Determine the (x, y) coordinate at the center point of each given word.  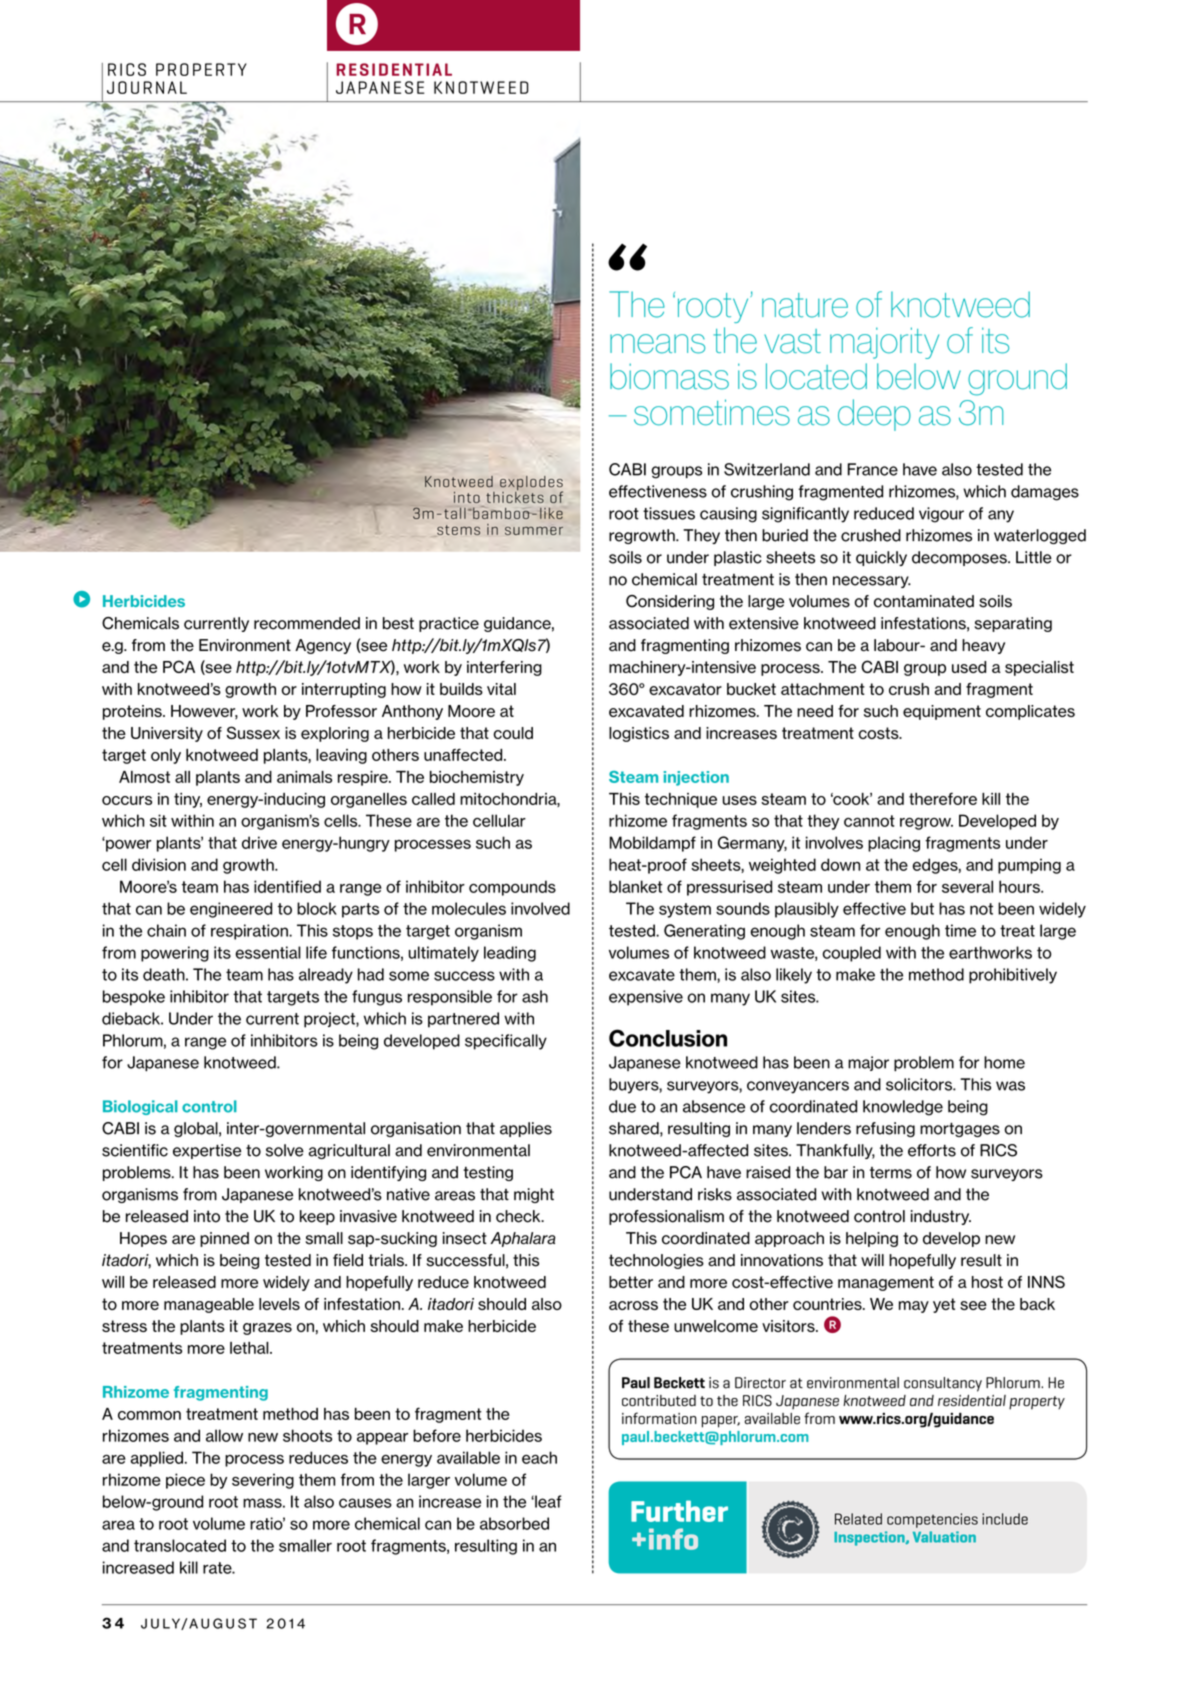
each (539, 1457)
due (622, 1106)
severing (263, 1481)
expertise (207, 1151)
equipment (942, 712)
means (657, 344)
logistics (639, 734)
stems (458, 530)
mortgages (960, 1129)
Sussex (253, 732)
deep (874, 415)
